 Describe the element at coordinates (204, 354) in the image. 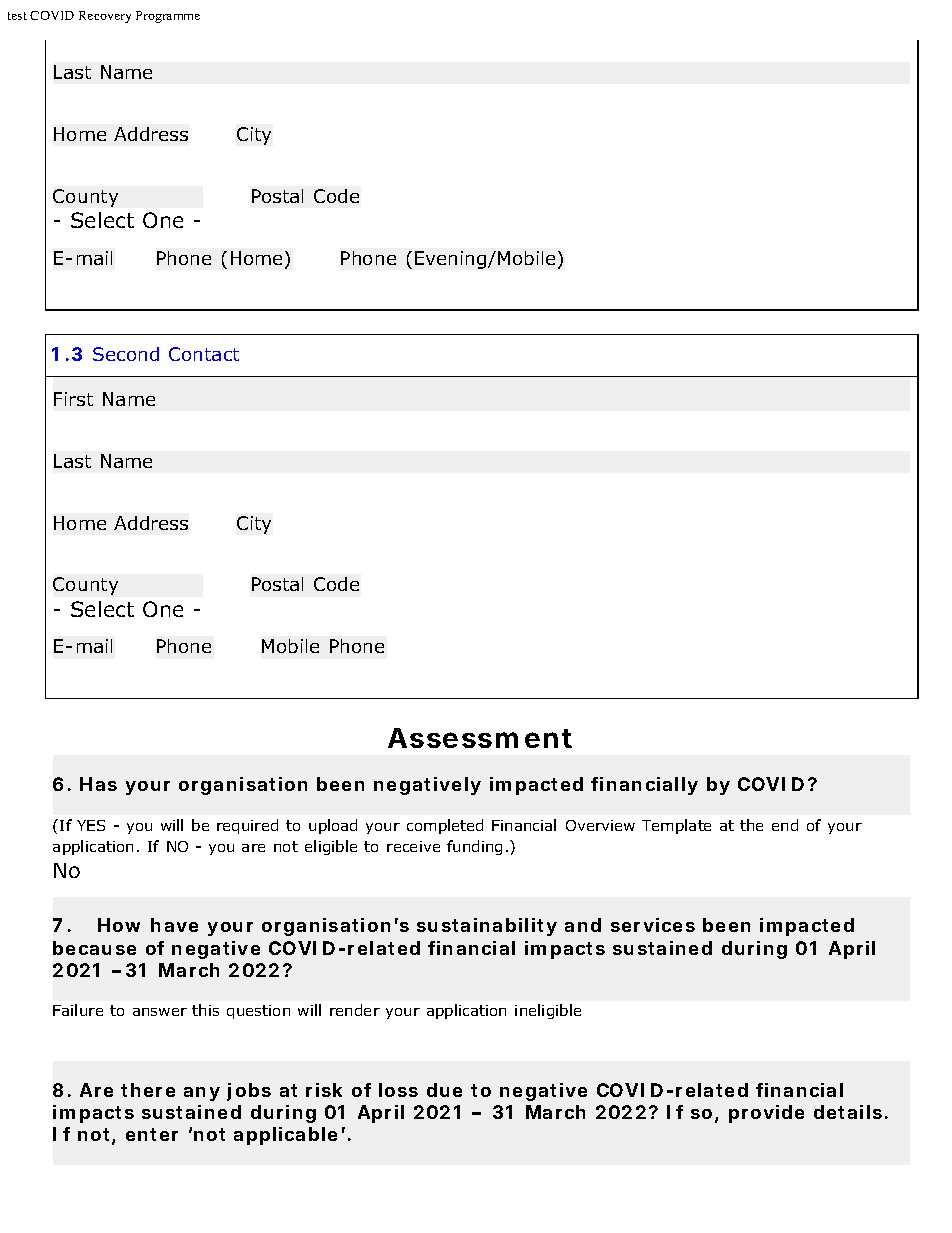

I see `Contact` at that location.
